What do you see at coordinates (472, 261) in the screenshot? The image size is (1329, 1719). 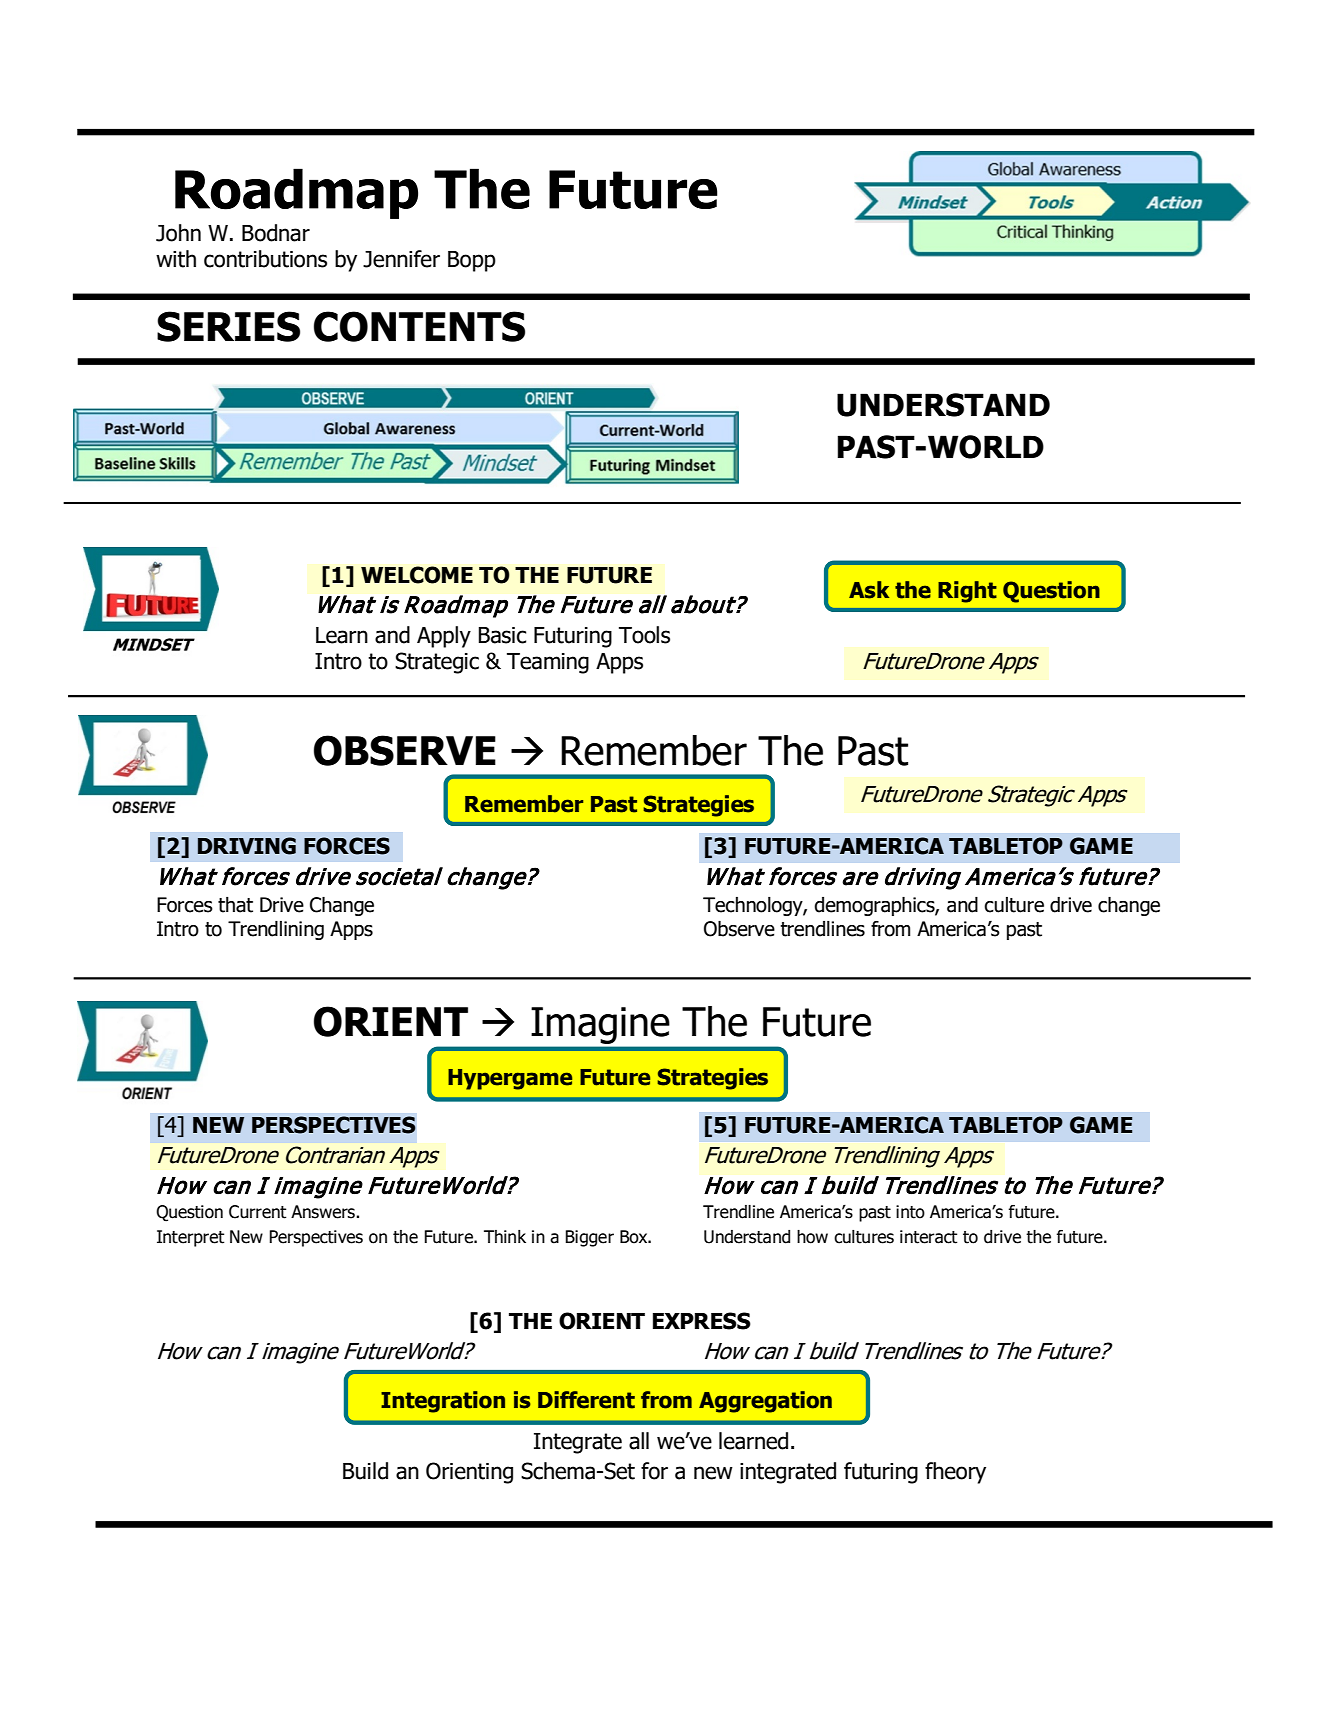 I see `Bopp` at bounding box center [472, 261].
